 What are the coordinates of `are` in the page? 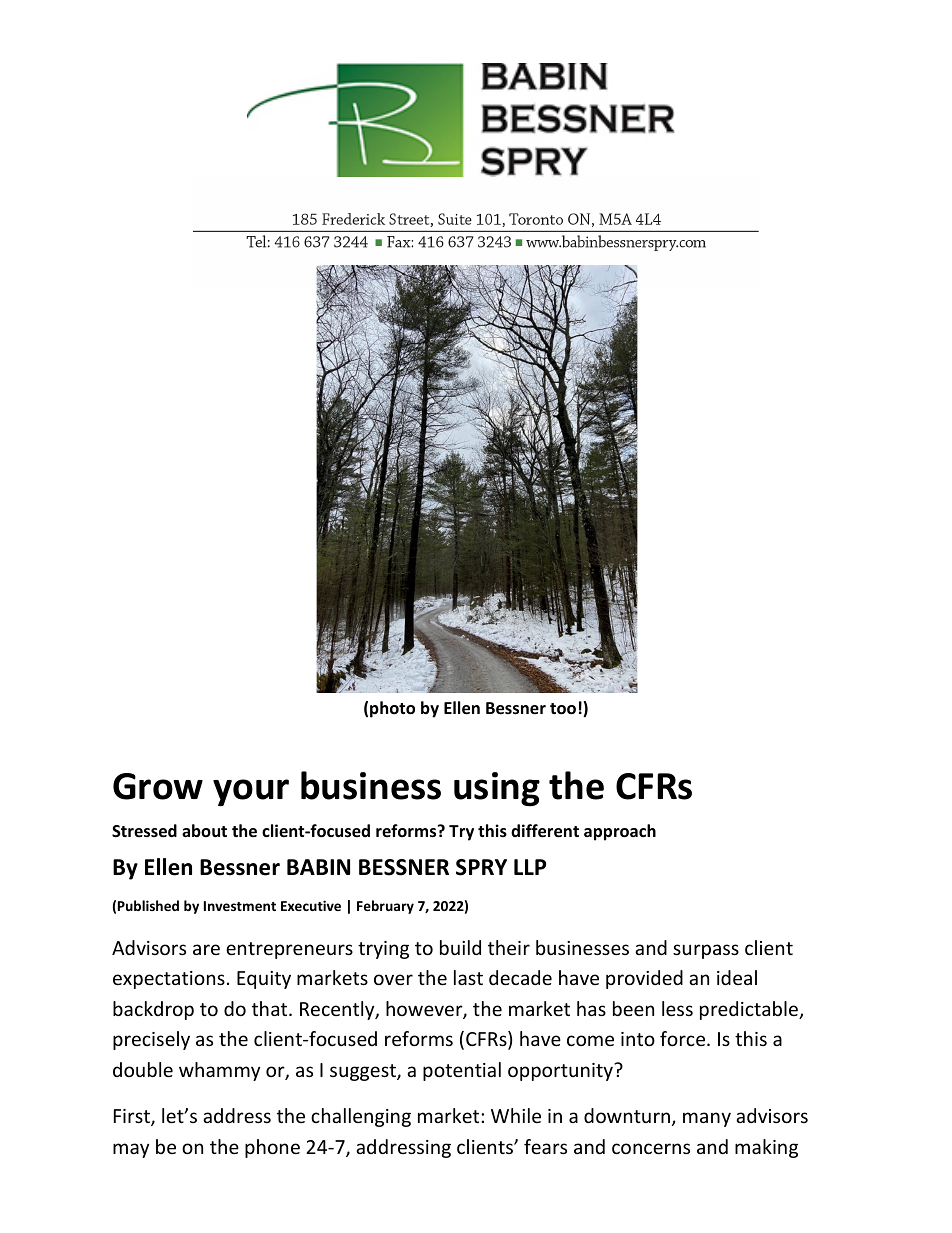 It's located at (206, 949).
